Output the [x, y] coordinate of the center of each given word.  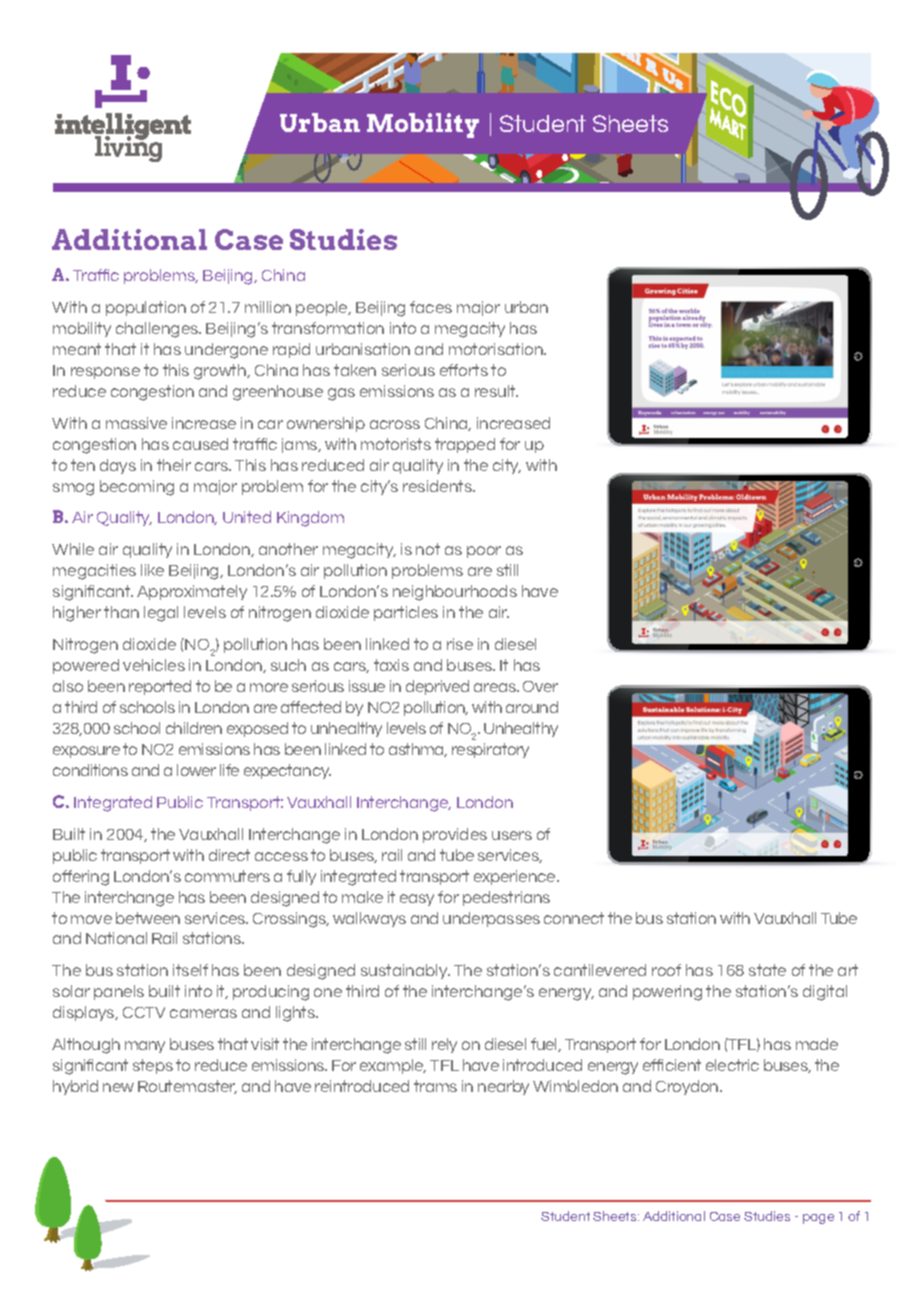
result [496, 391]
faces [431, 307]
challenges [158, 330]
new [118, 1087]
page [818, 1219]
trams [435, 1086]
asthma [418, 750]
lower [196, 770]
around [532, 707]
